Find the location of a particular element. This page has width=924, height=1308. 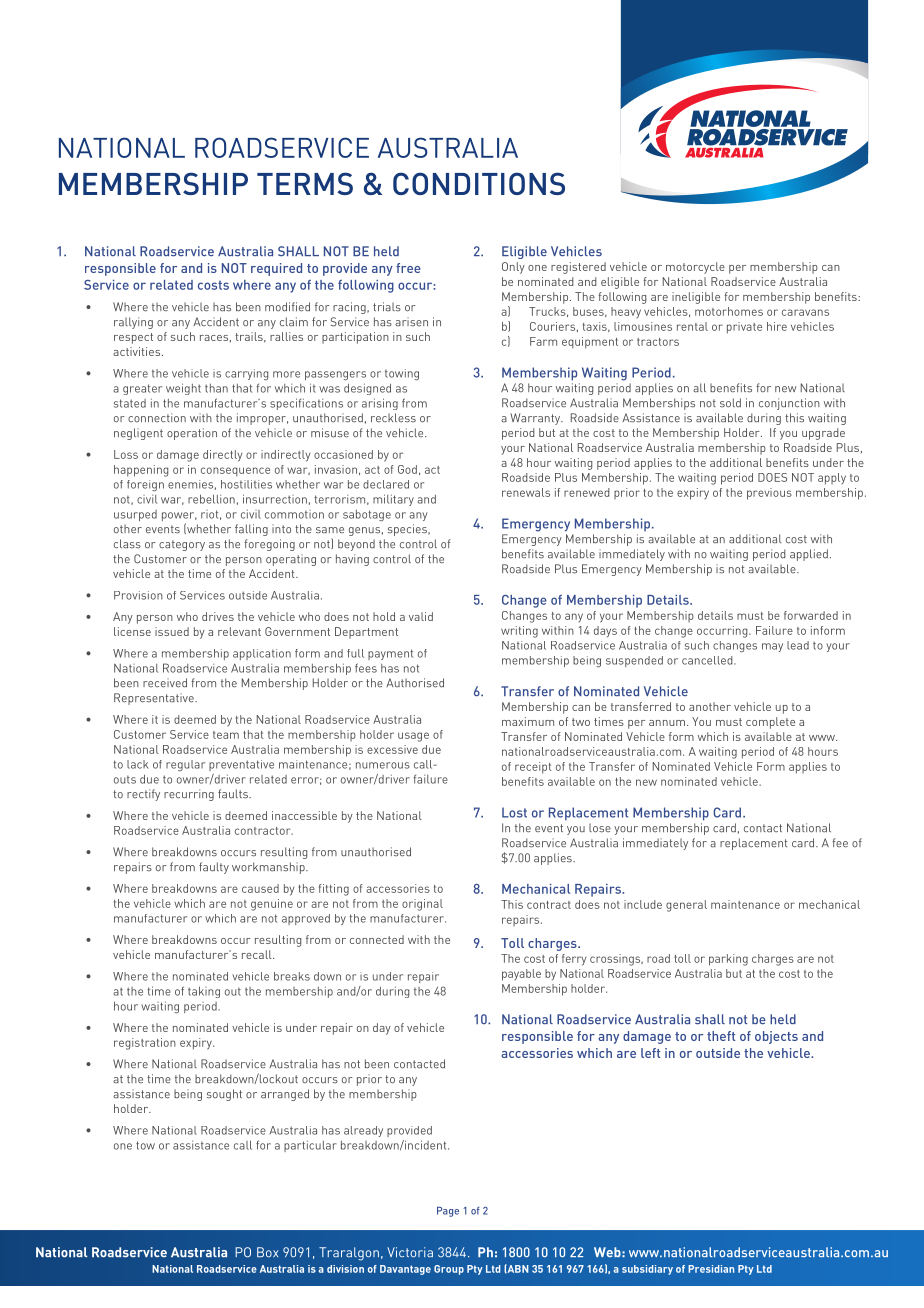

Box is located at coordinates (267, 1252).
